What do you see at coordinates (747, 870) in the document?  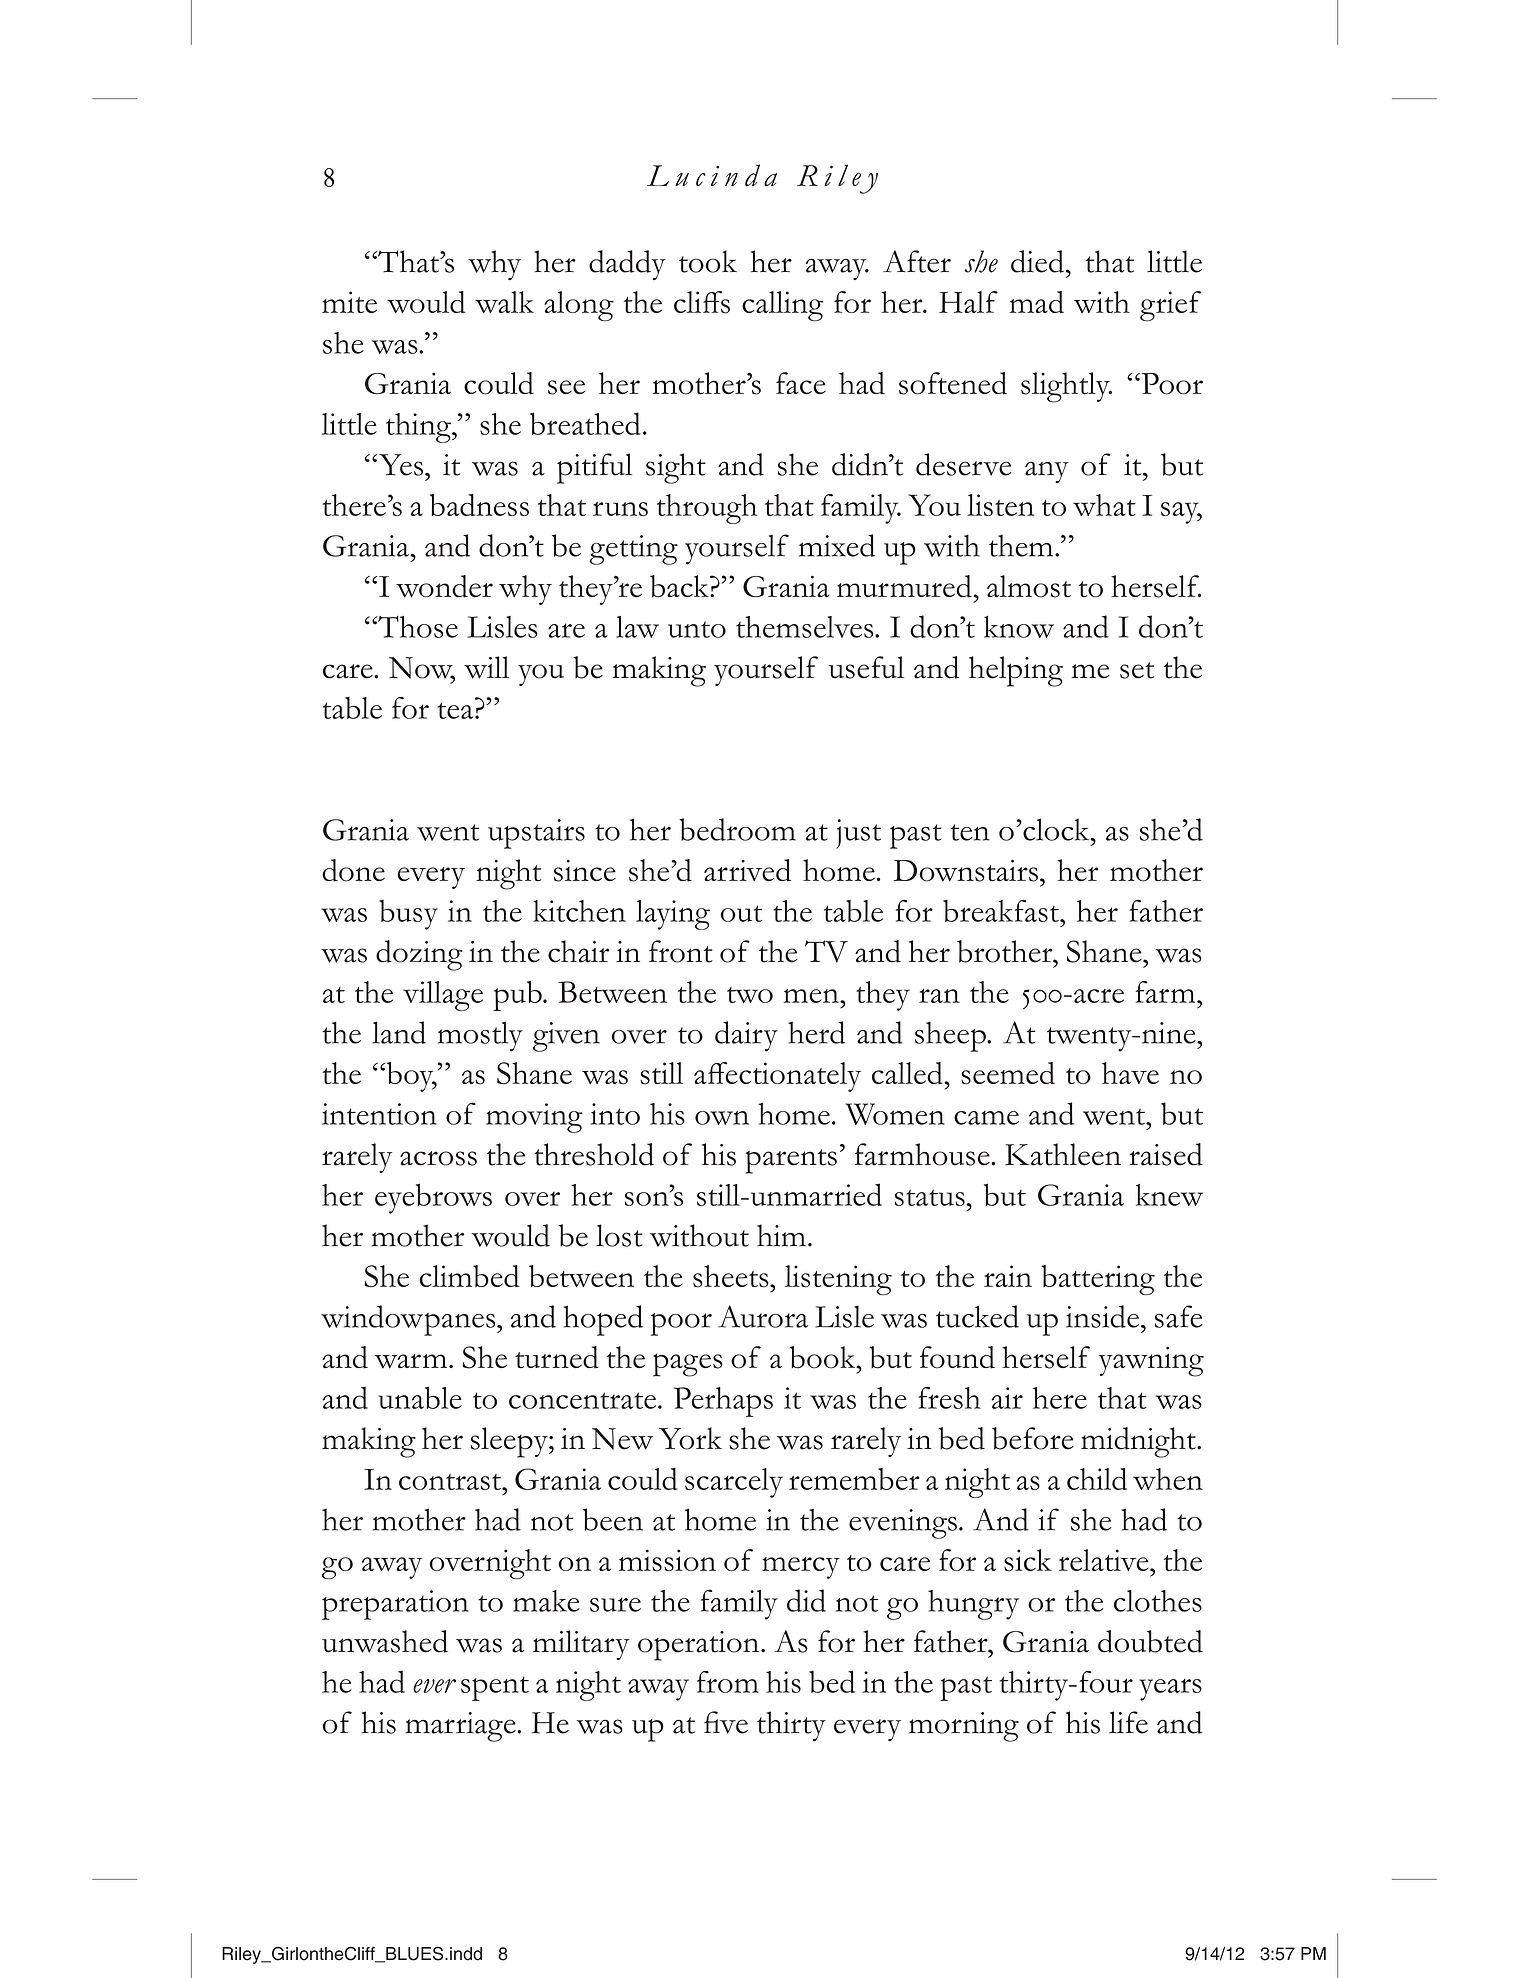 I see `arrived` at bounding box center [747, 870].
